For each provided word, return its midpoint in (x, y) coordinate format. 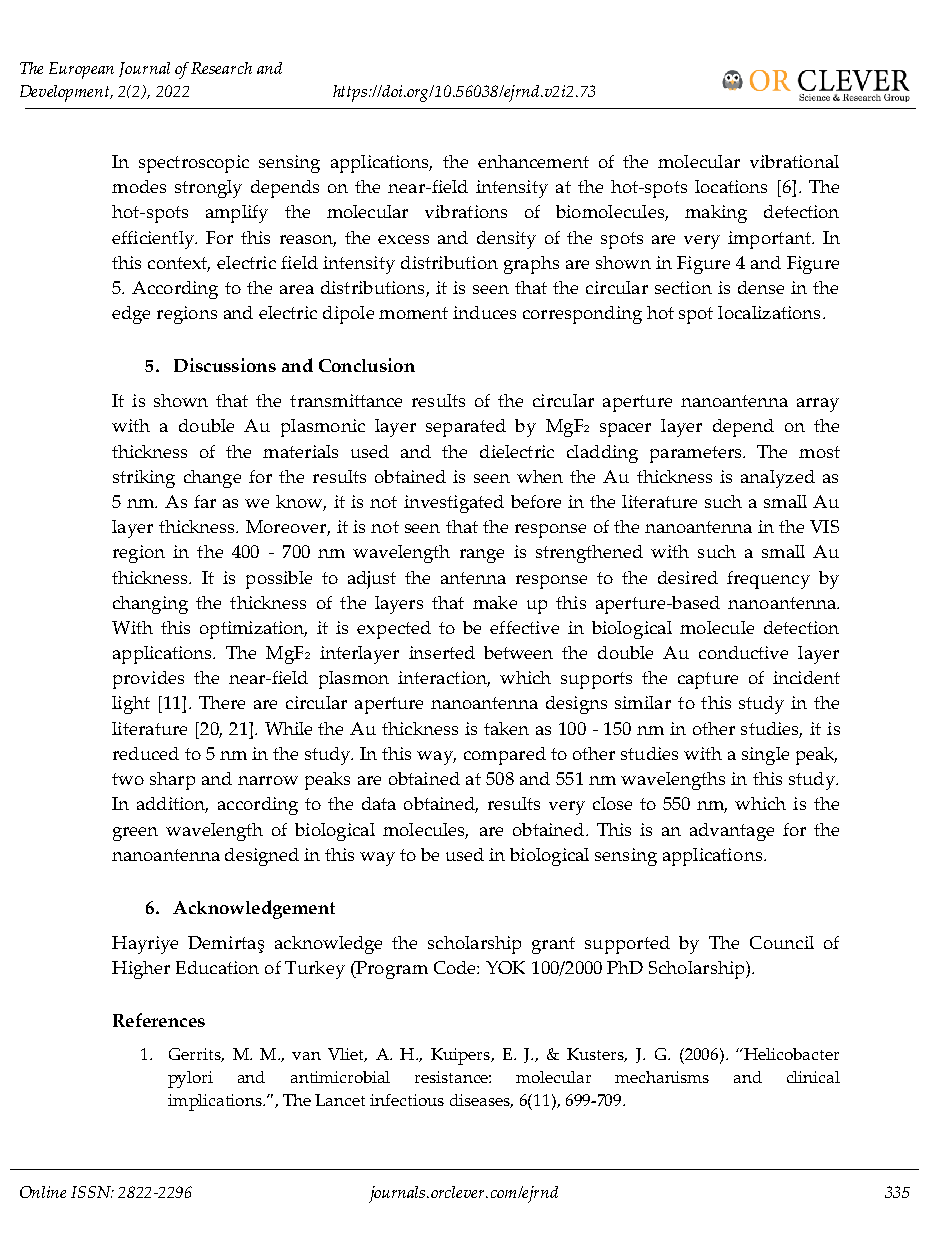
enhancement (533, 161)
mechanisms (662, 1077)
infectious (407, 1100)
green (135, 834)
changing (150, 605)
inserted (442, 652)
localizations (769, 312)
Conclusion (367, 365)
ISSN (92, 1192)
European (81, 70)
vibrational (794, 161)
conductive (743, 652)
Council (782, 942)
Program (391, 970)
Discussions (225, 365)
